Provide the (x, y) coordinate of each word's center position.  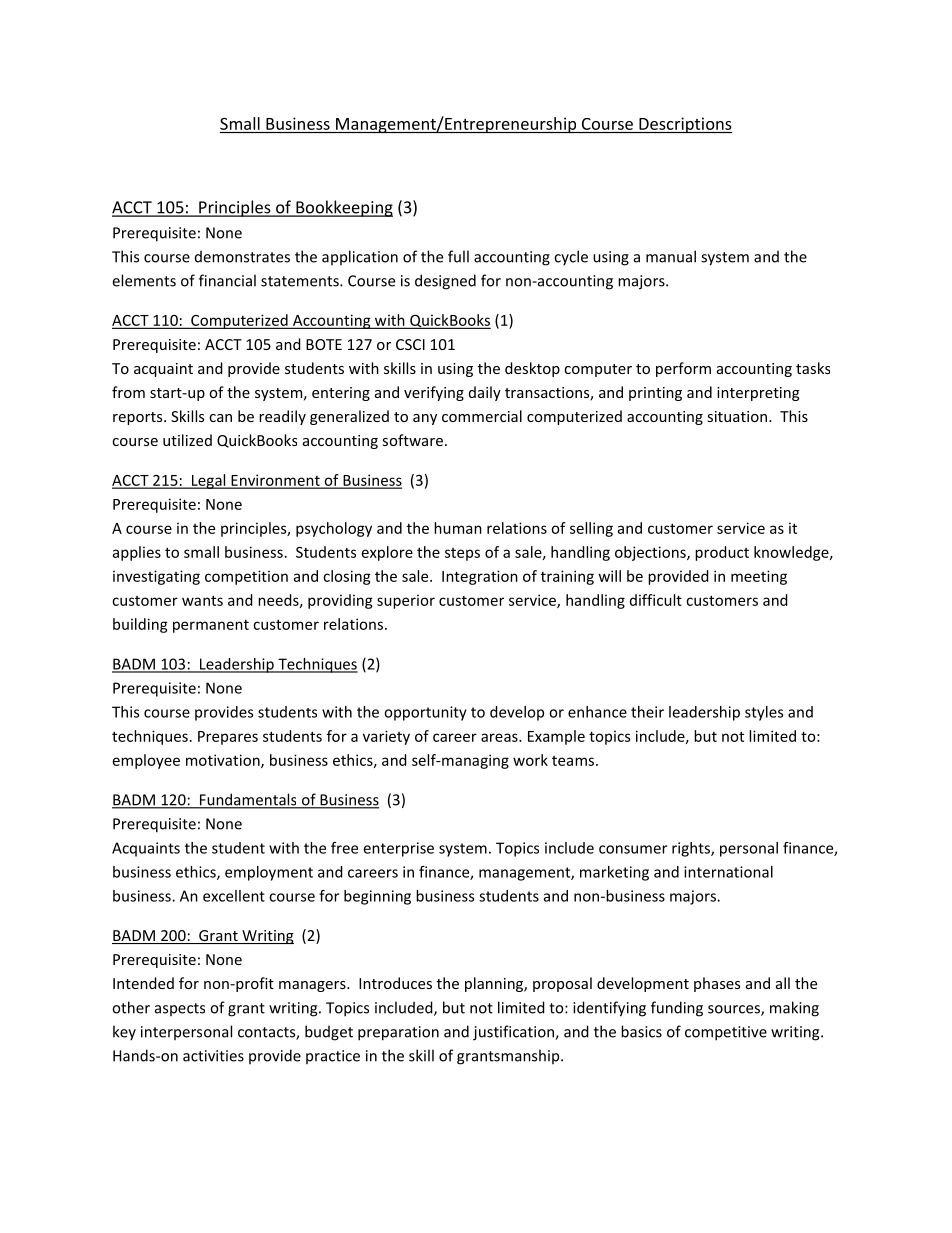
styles (764, 713)
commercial (482, 416)
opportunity (425, 713)
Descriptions (684, 125)
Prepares (228, 738)
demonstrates (242, 256)
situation (737, 416)
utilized (187, 440)
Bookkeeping (343, 208)
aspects (180, 1009)
